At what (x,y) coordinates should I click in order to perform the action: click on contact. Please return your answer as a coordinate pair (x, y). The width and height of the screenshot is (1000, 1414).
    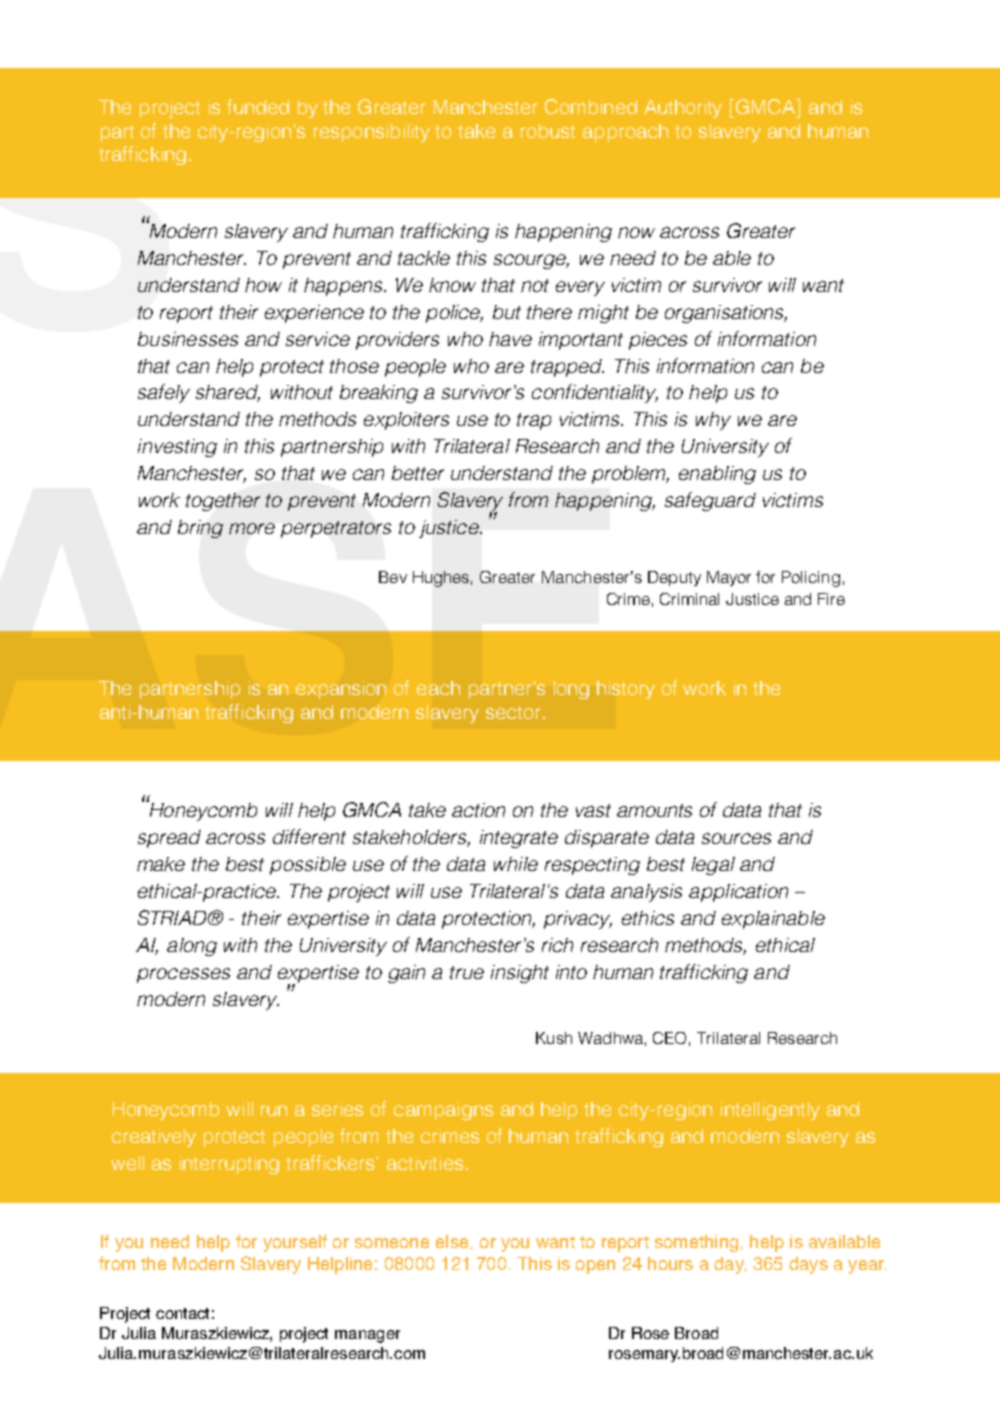
    Looking at the image, I should click on (182, 1313).
